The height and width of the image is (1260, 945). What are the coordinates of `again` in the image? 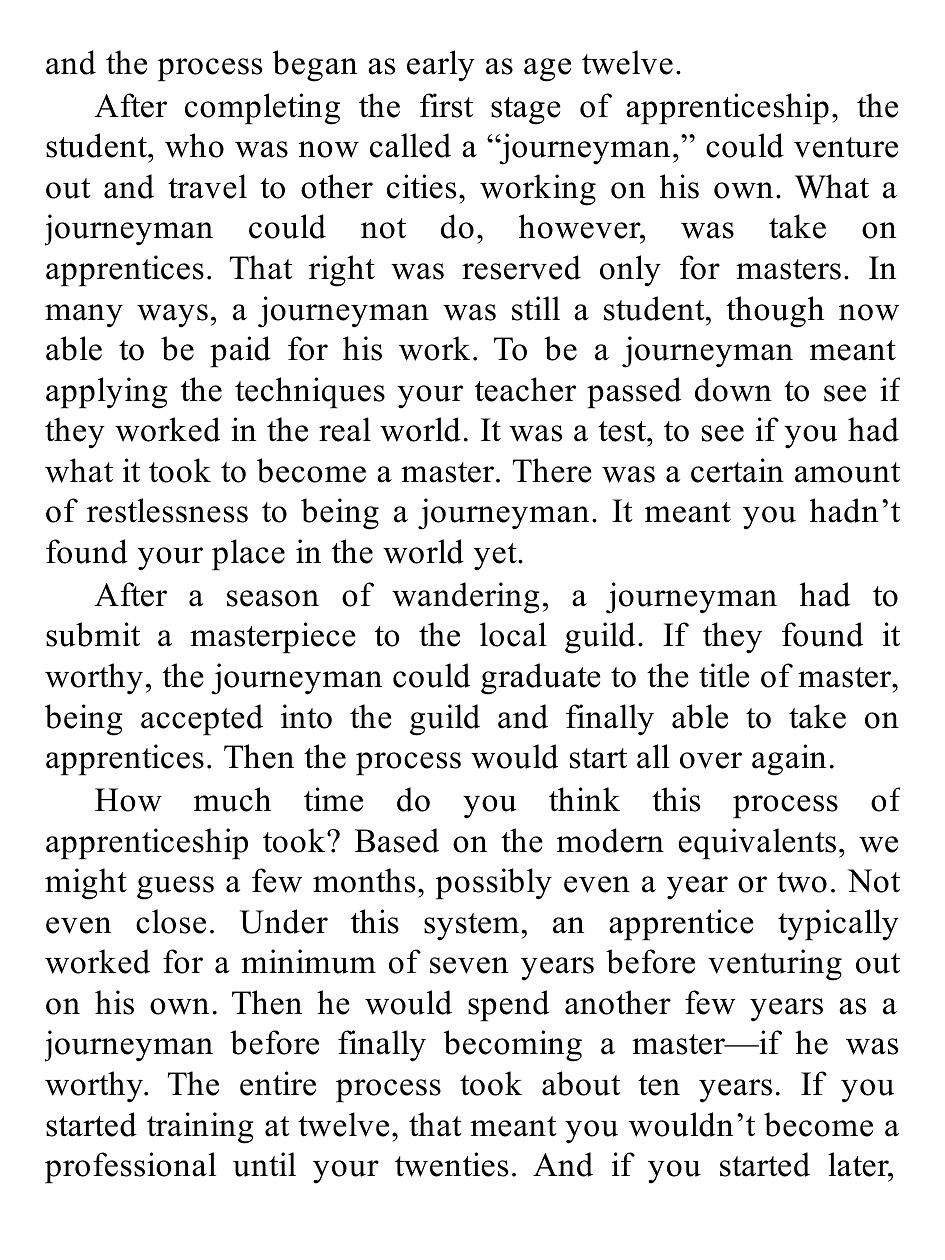 It's located at (789, 760).
